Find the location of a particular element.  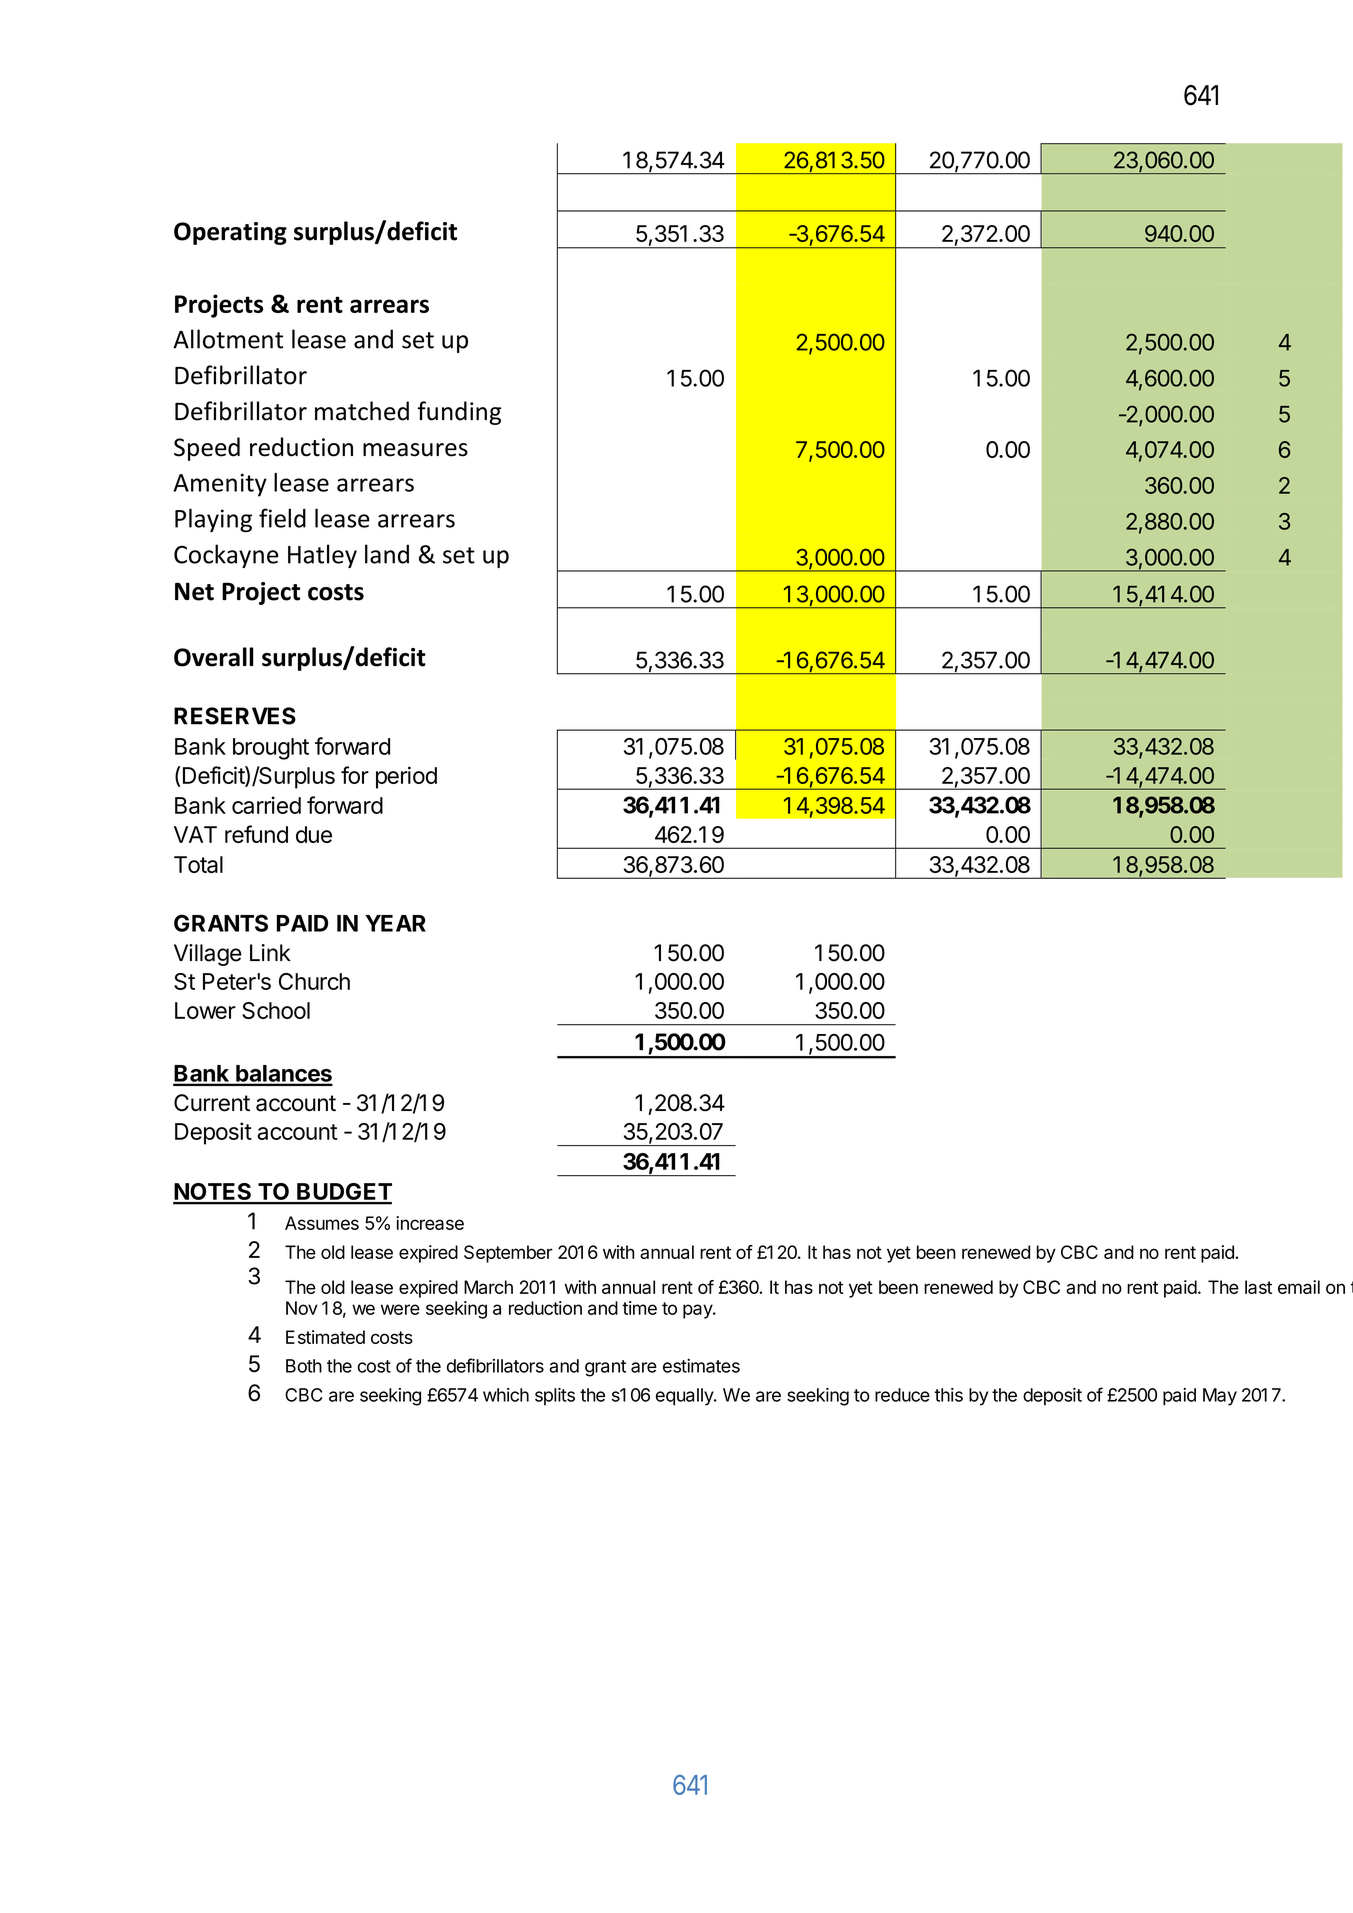

due is located at coordinates (314, 834).
